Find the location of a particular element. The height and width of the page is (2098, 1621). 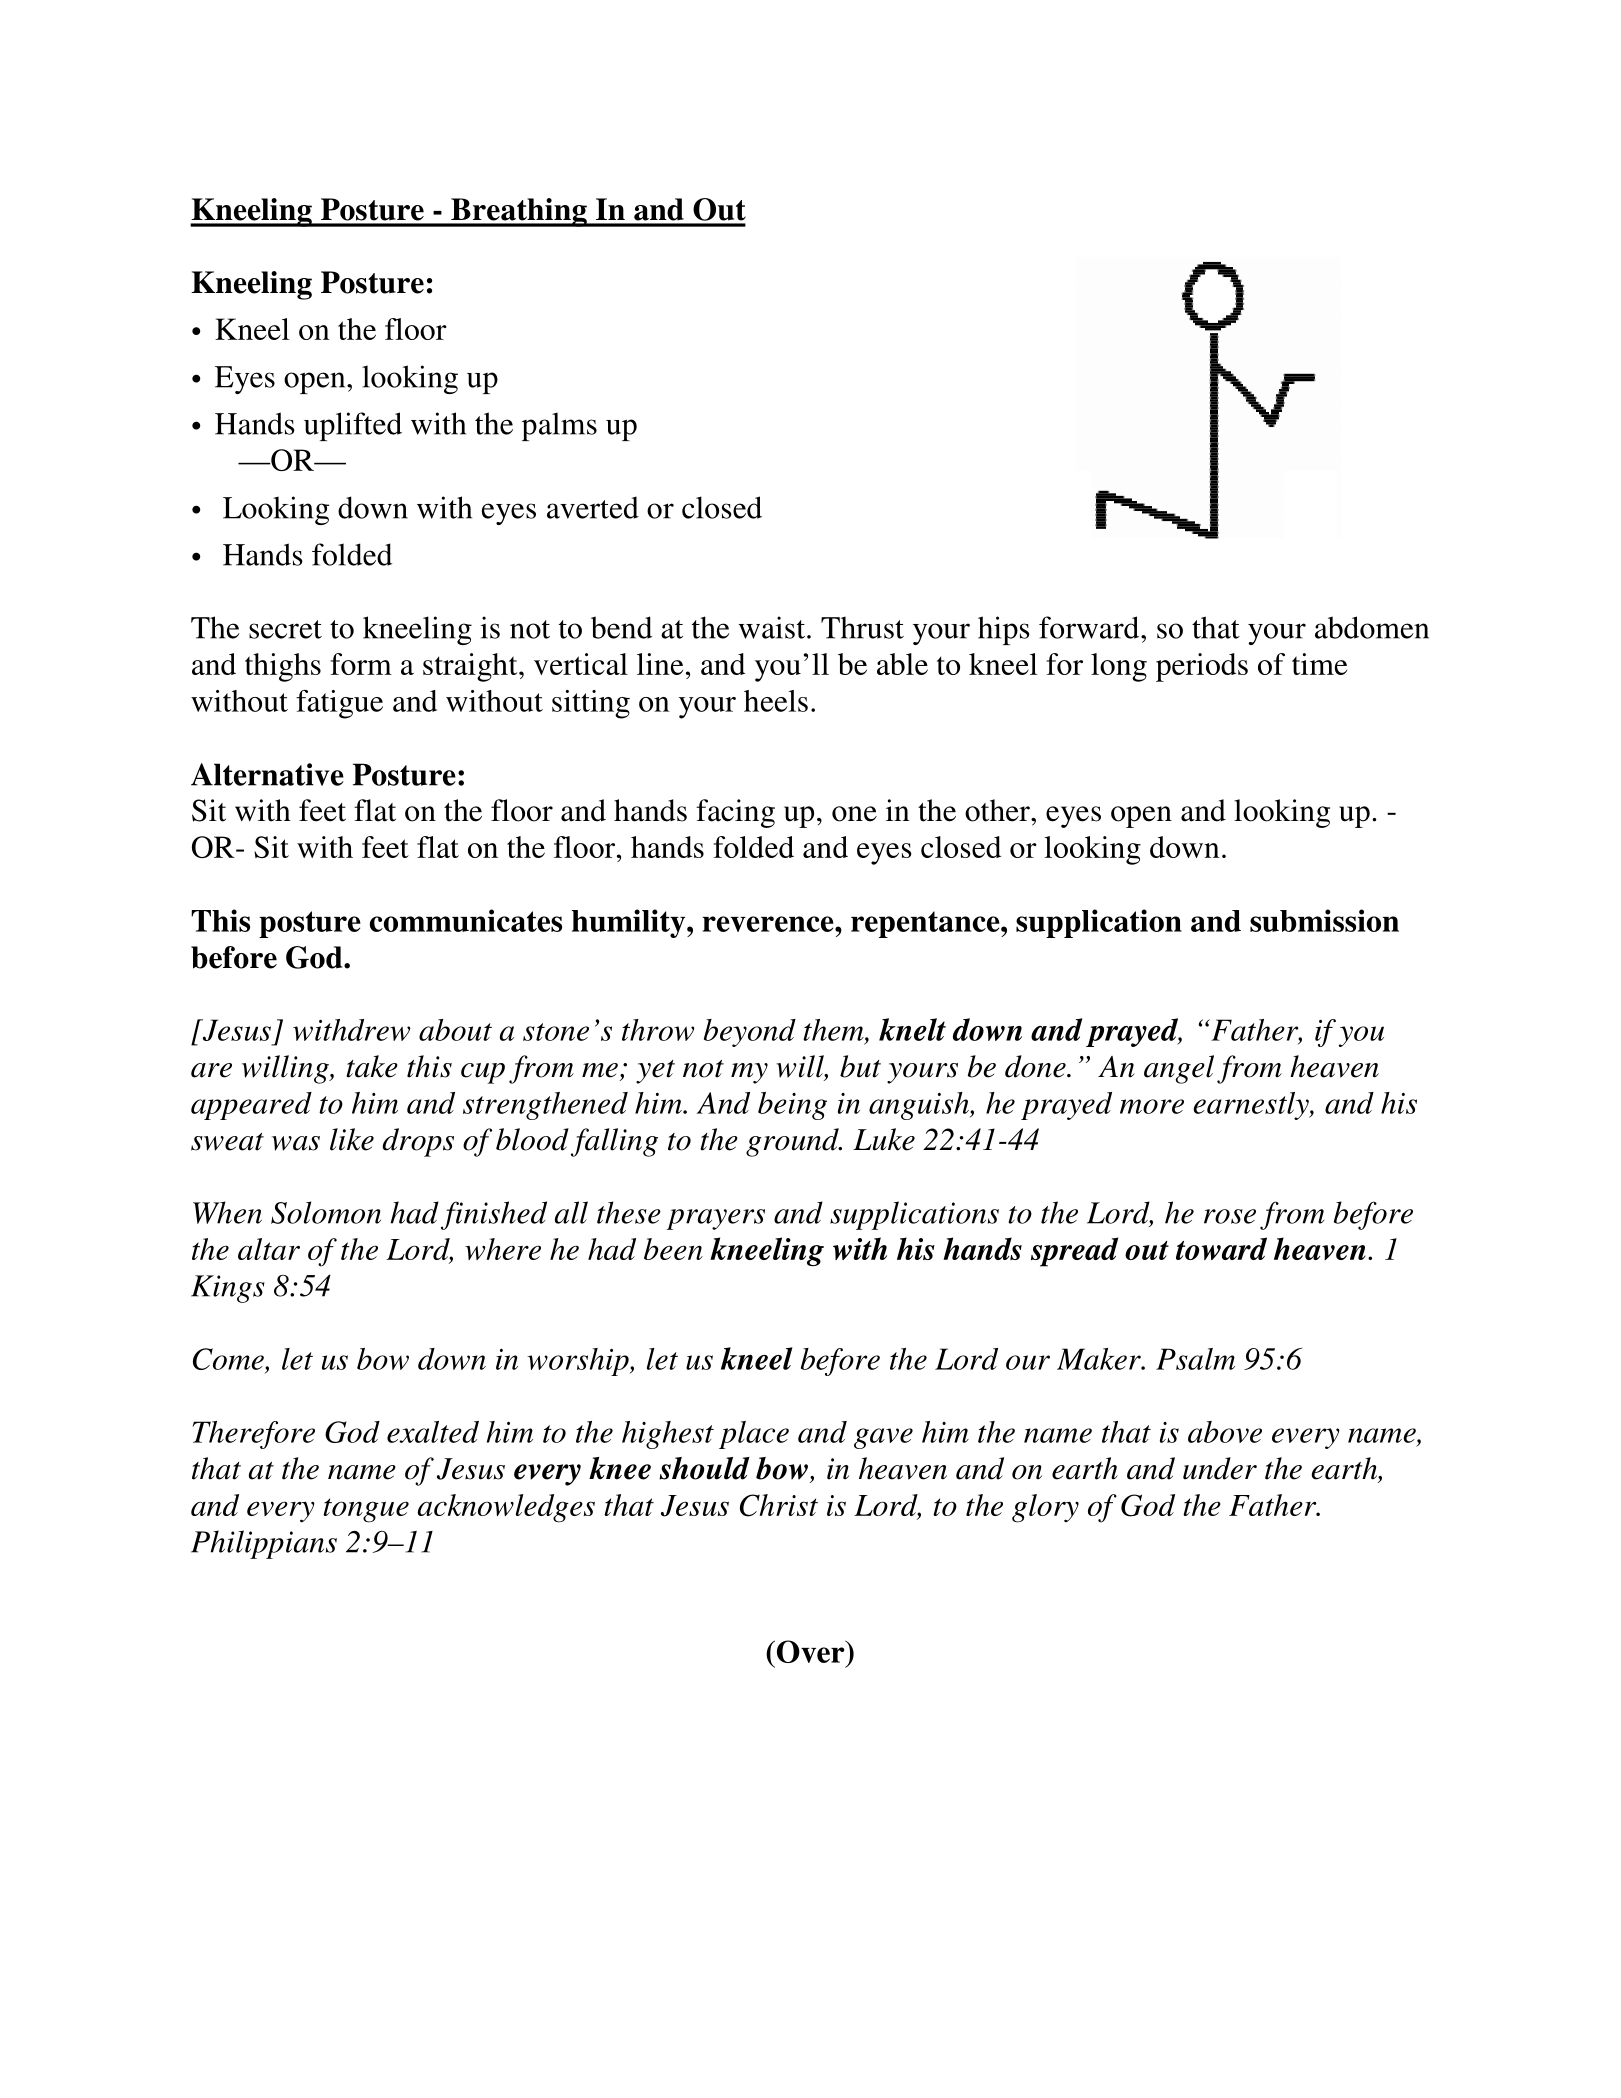

Solomon is located at coordinates (326, 1212).
